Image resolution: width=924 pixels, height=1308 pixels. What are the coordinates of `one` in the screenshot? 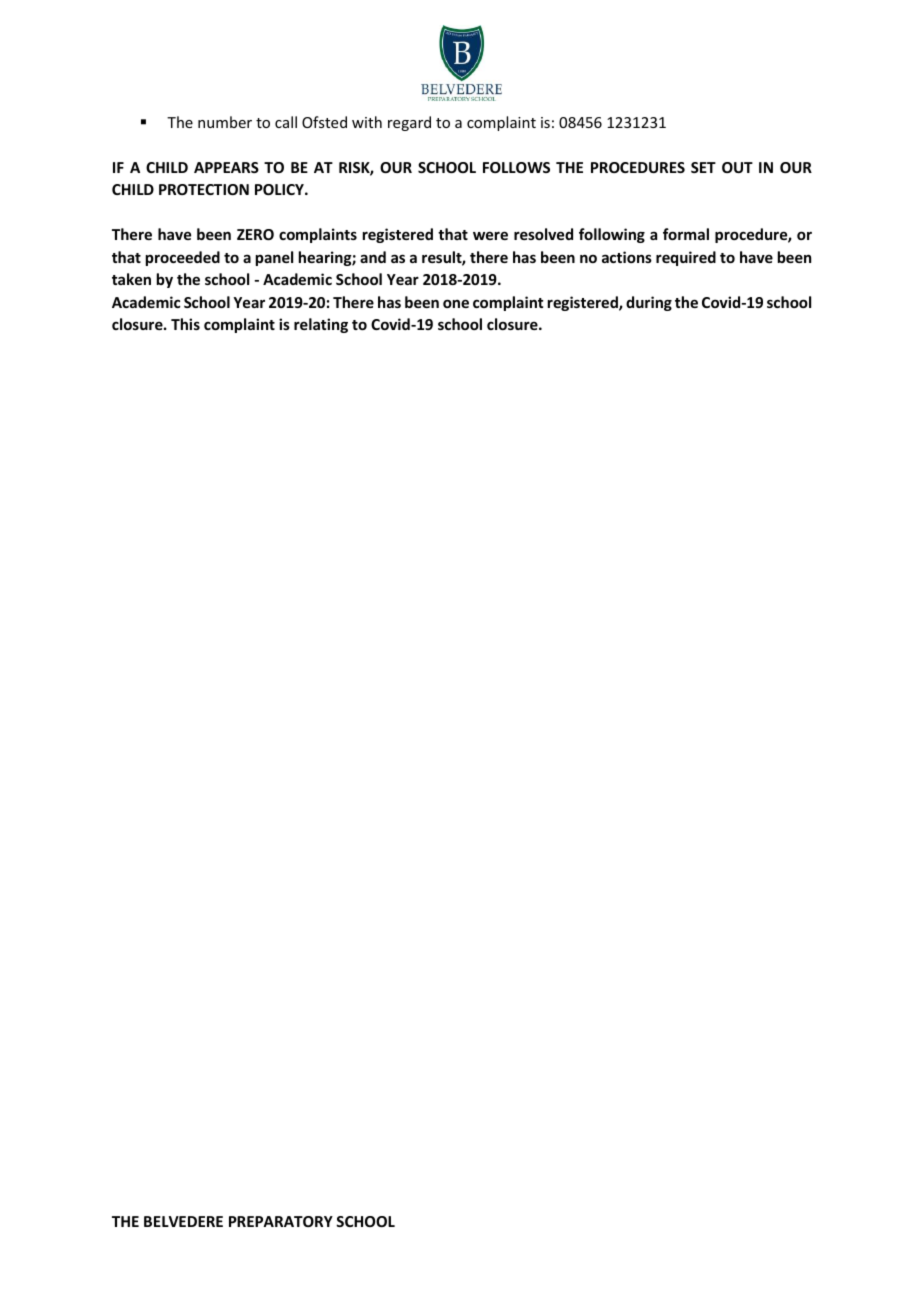 It's located at (456, 303).
